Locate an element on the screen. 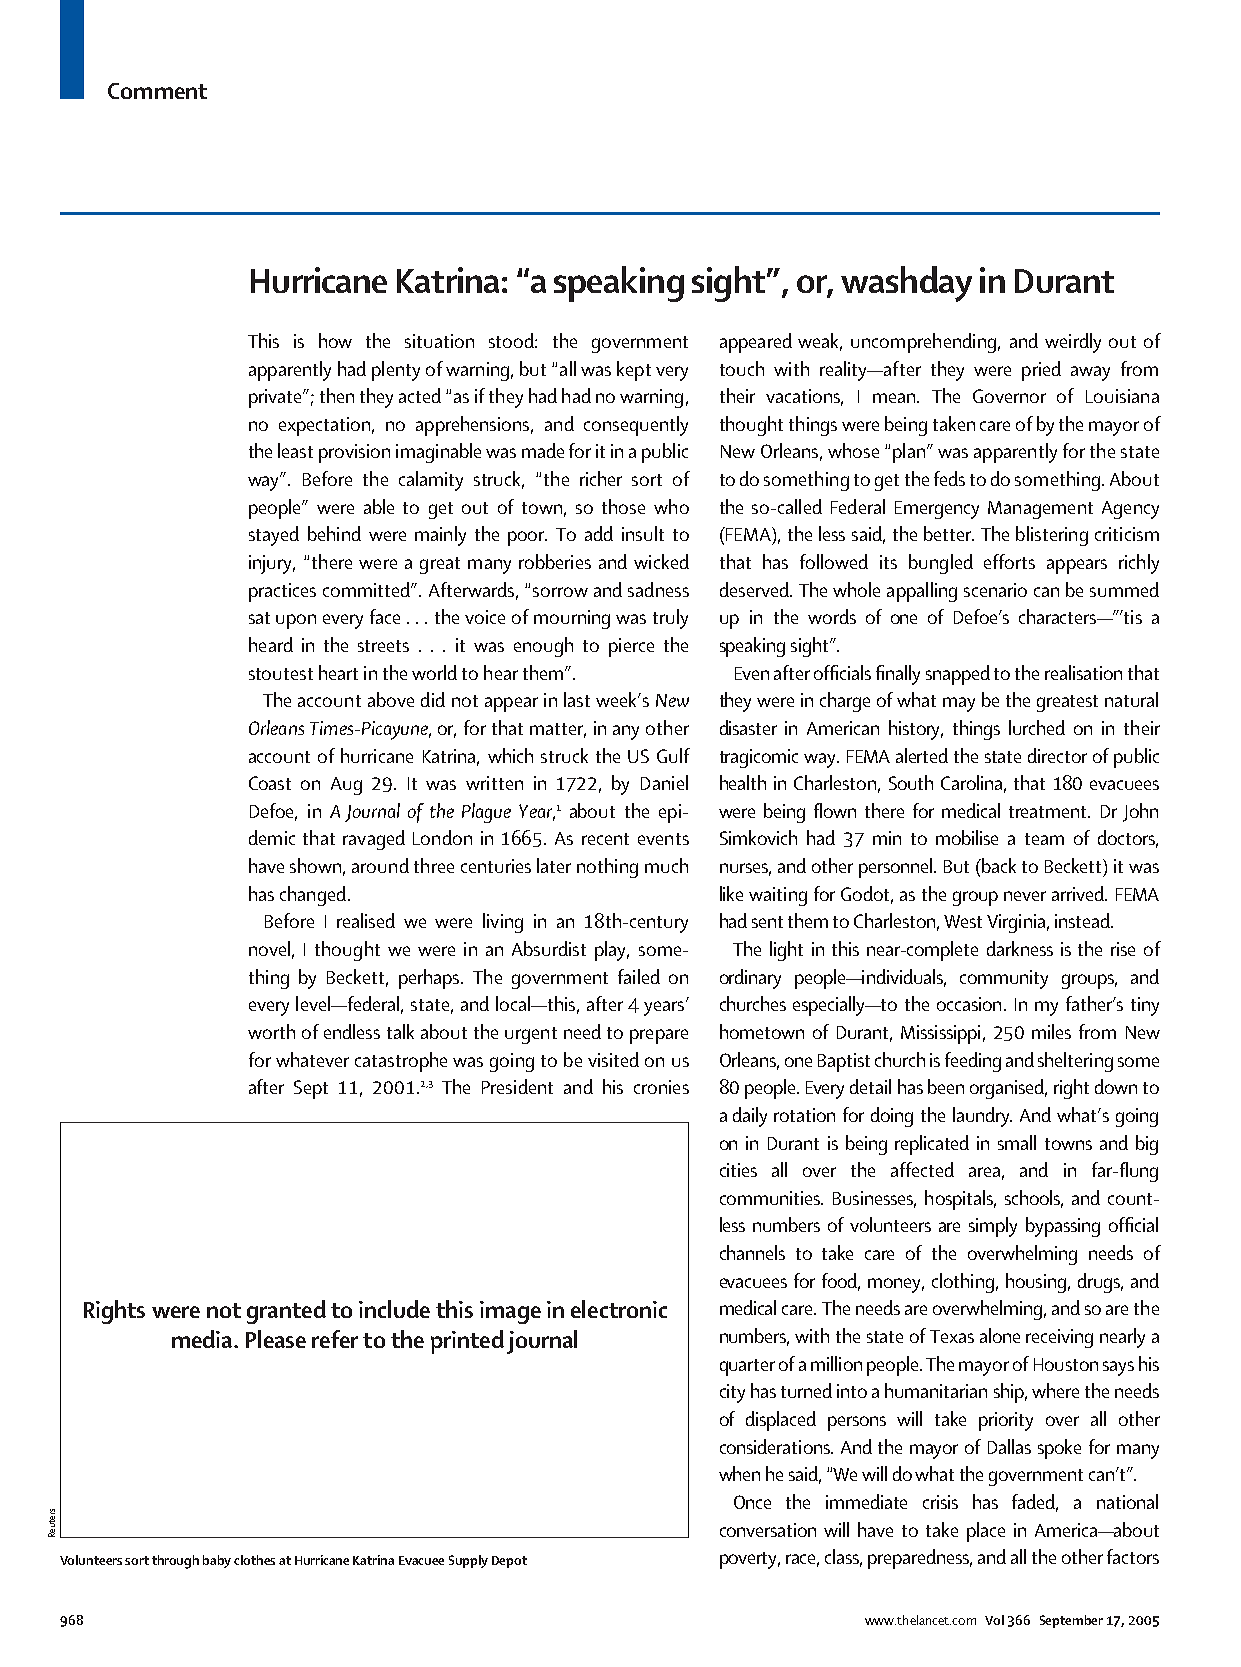 This screenshot has height=1667, width=1241. team is located at coordinates (1044, 839).
